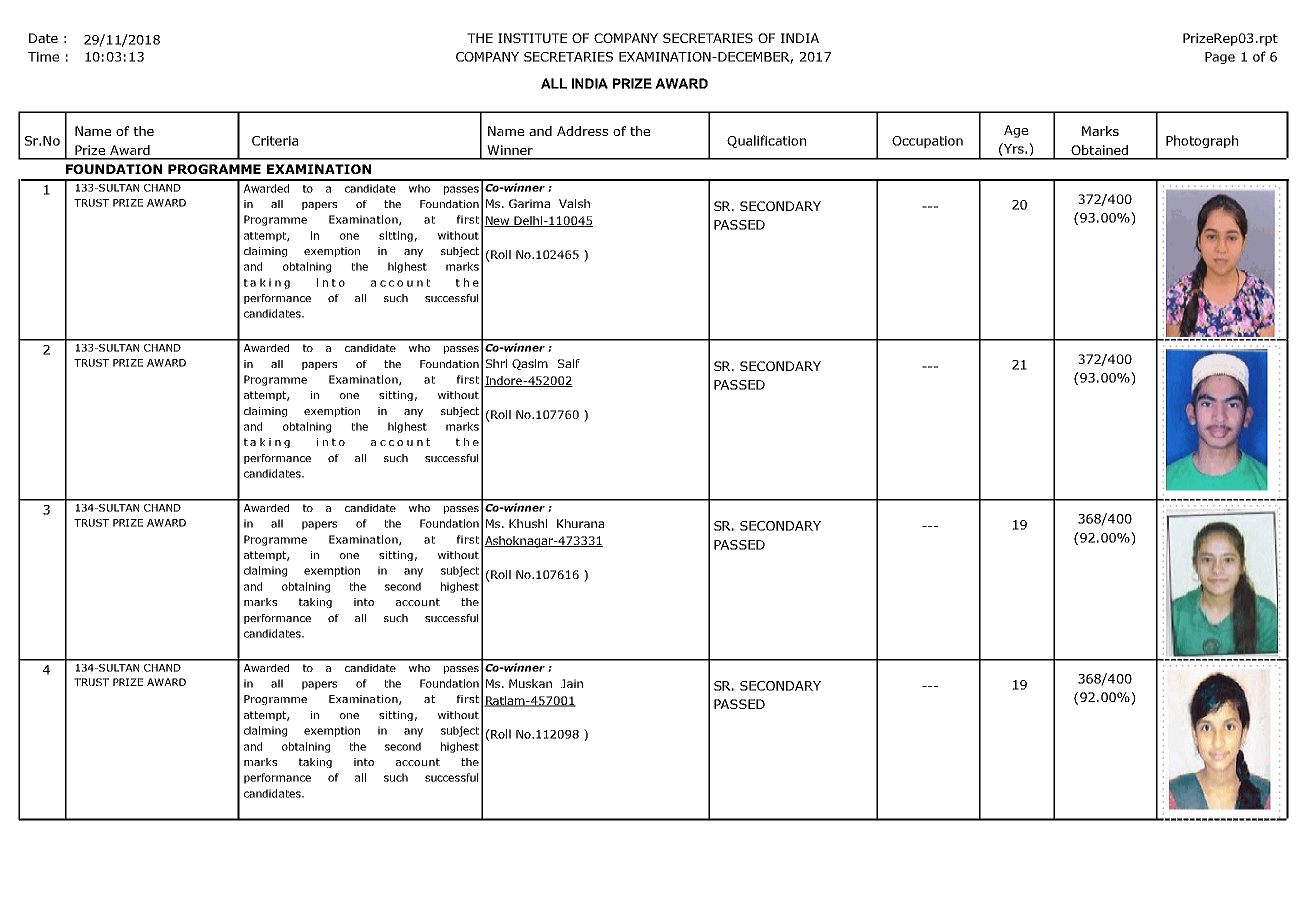  I want to click on Saif, so click(569, 363).
